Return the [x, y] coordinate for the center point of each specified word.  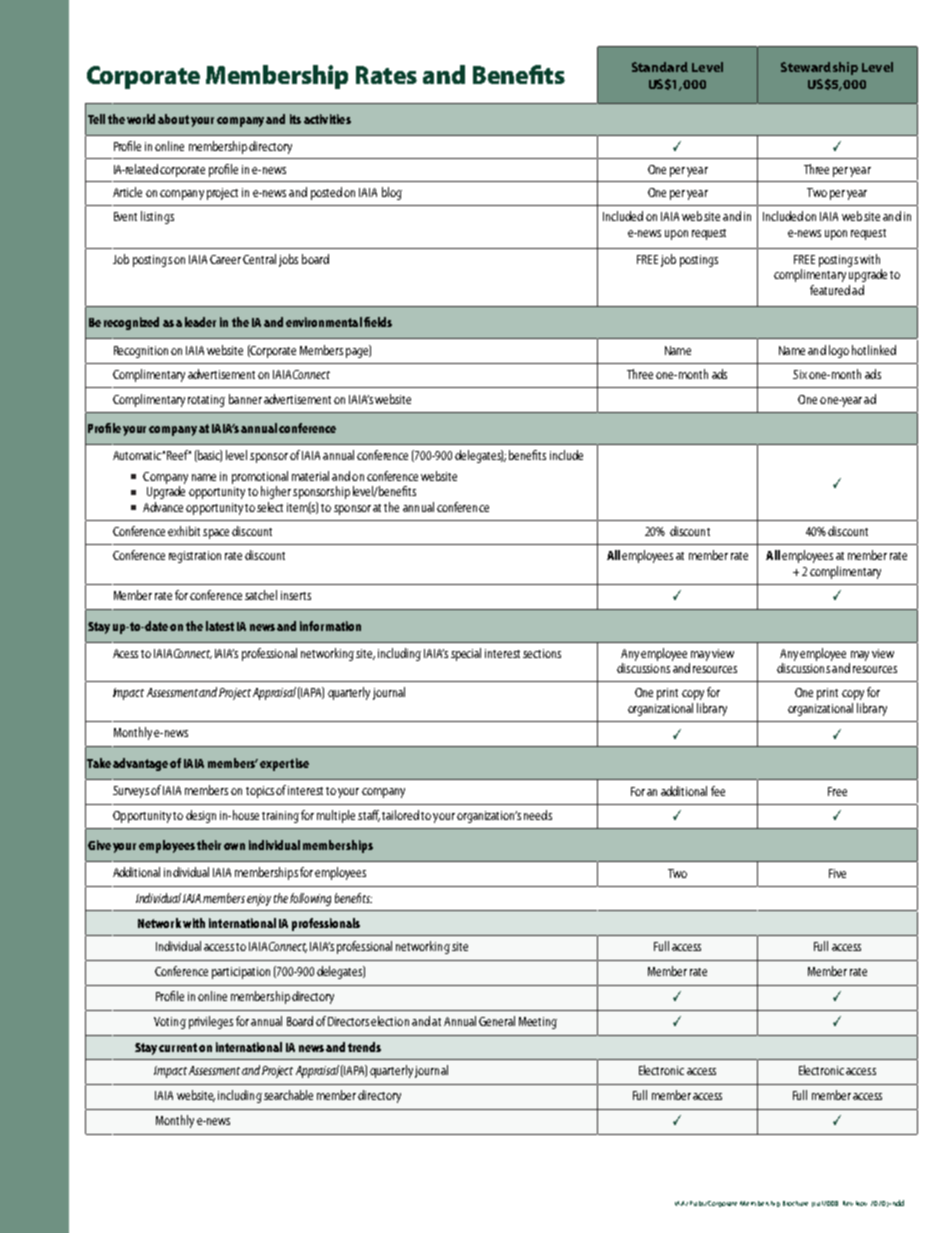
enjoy [259, 900]
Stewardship [819, 68]
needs [538, 815]
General [497, 1021]
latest [220, 626]
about [173, 119]
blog [392, 193]
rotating [206, 401]
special [466, 654]
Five [837, 873]
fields [378, 322]
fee [718, 791]
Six [800, 374]
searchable [288, 1095]
